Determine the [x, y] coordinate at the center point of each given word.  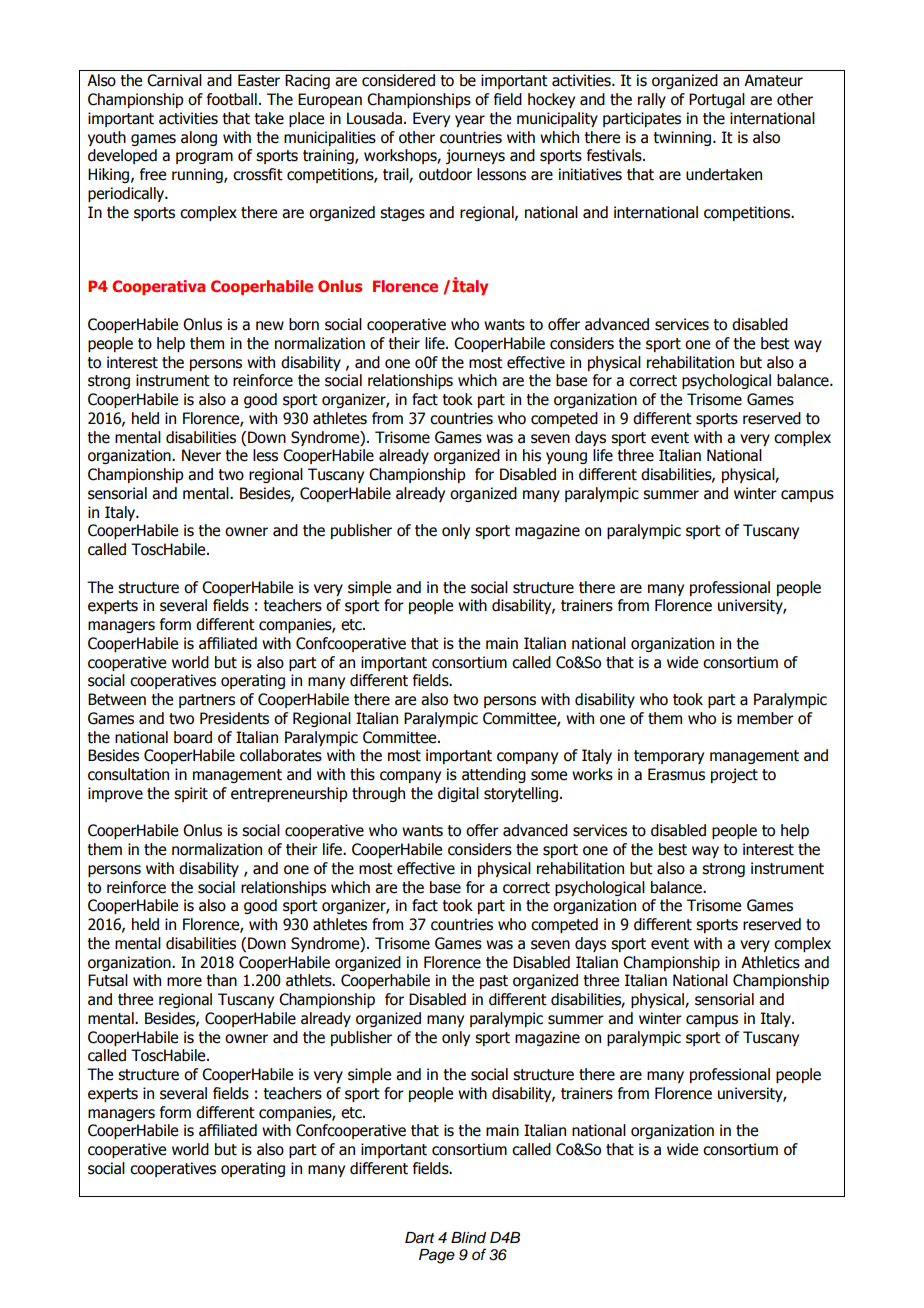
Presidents [234, 718]
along [199, 138]
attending [494, 775]
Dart [420, 1238]
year [470, 121]
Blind [468, 1237]
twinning [682, 138]
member [765, 718]
